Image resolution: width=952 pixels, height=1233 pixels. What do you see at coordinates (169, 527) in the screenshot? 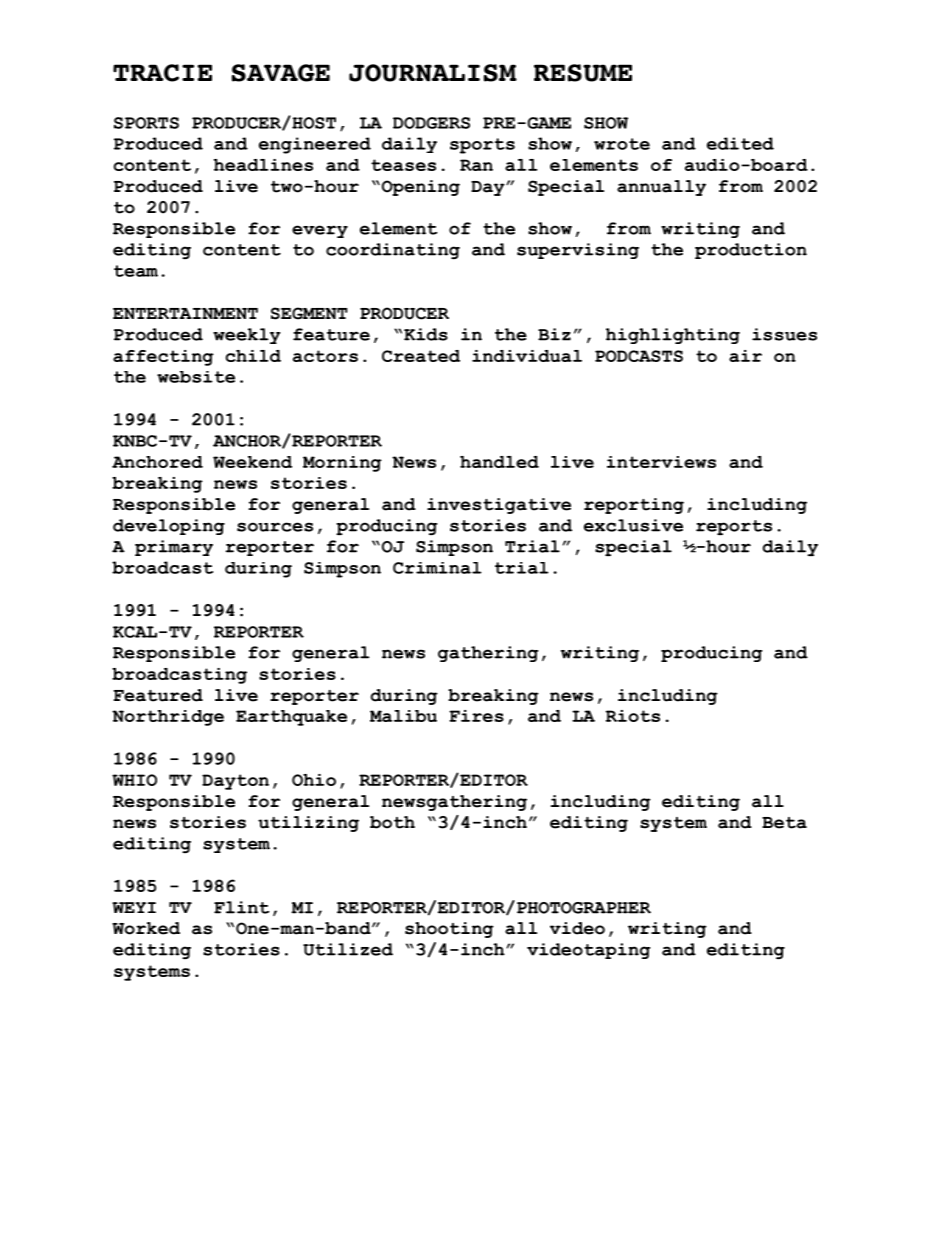
I see `developing` at bounding box center [169, 527].
